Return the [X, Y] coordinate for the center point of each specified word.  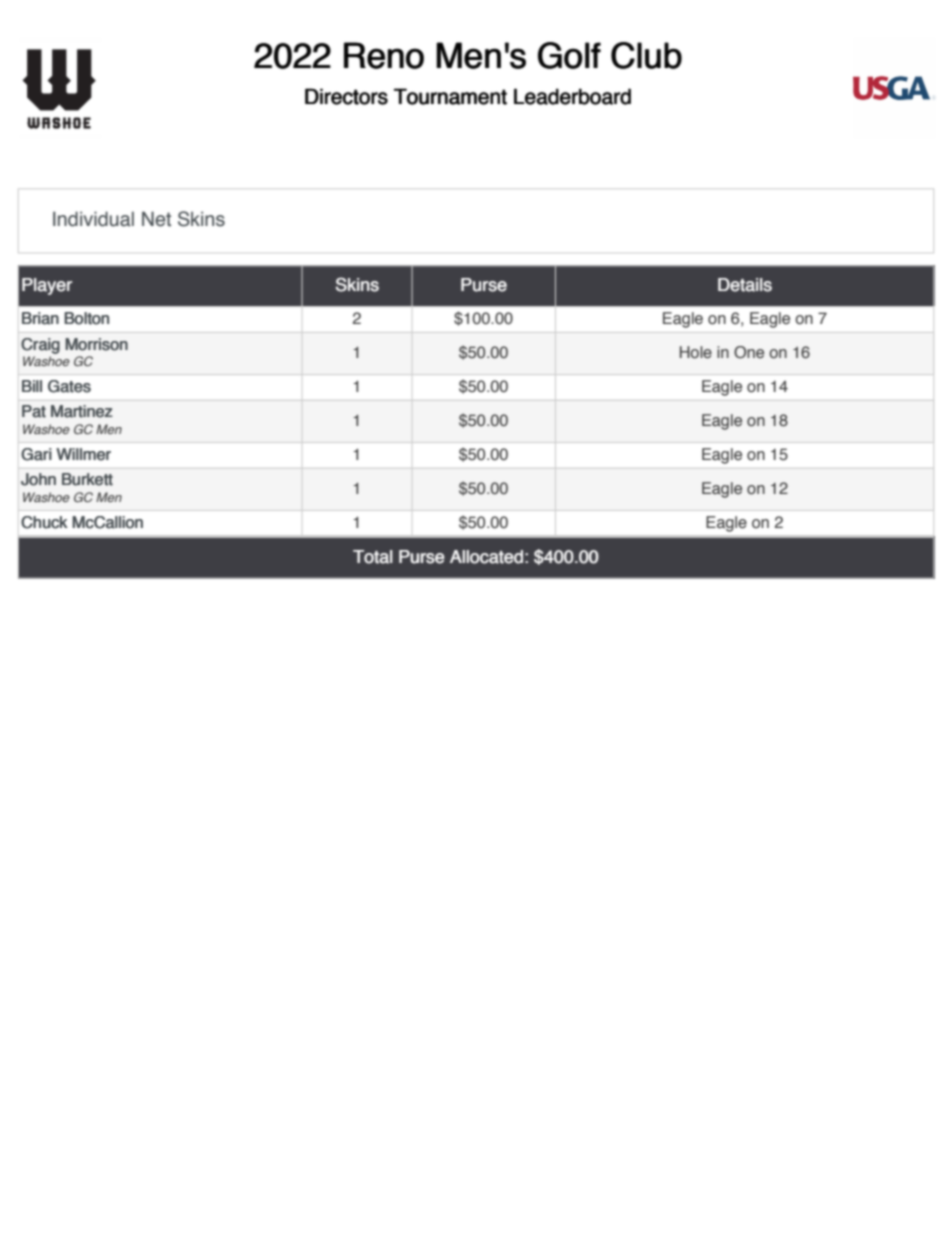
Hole [696, 352]
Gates [69, 386]
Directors [346, 96]
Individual [93, 219]
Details [745, 285]
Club [646, 55]
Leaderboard [572, 96]
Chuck [44, 522]
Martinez [82, 411]
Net [156, 219]
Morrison [96, 344]
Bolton [86, 318]
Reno [384, 55]
